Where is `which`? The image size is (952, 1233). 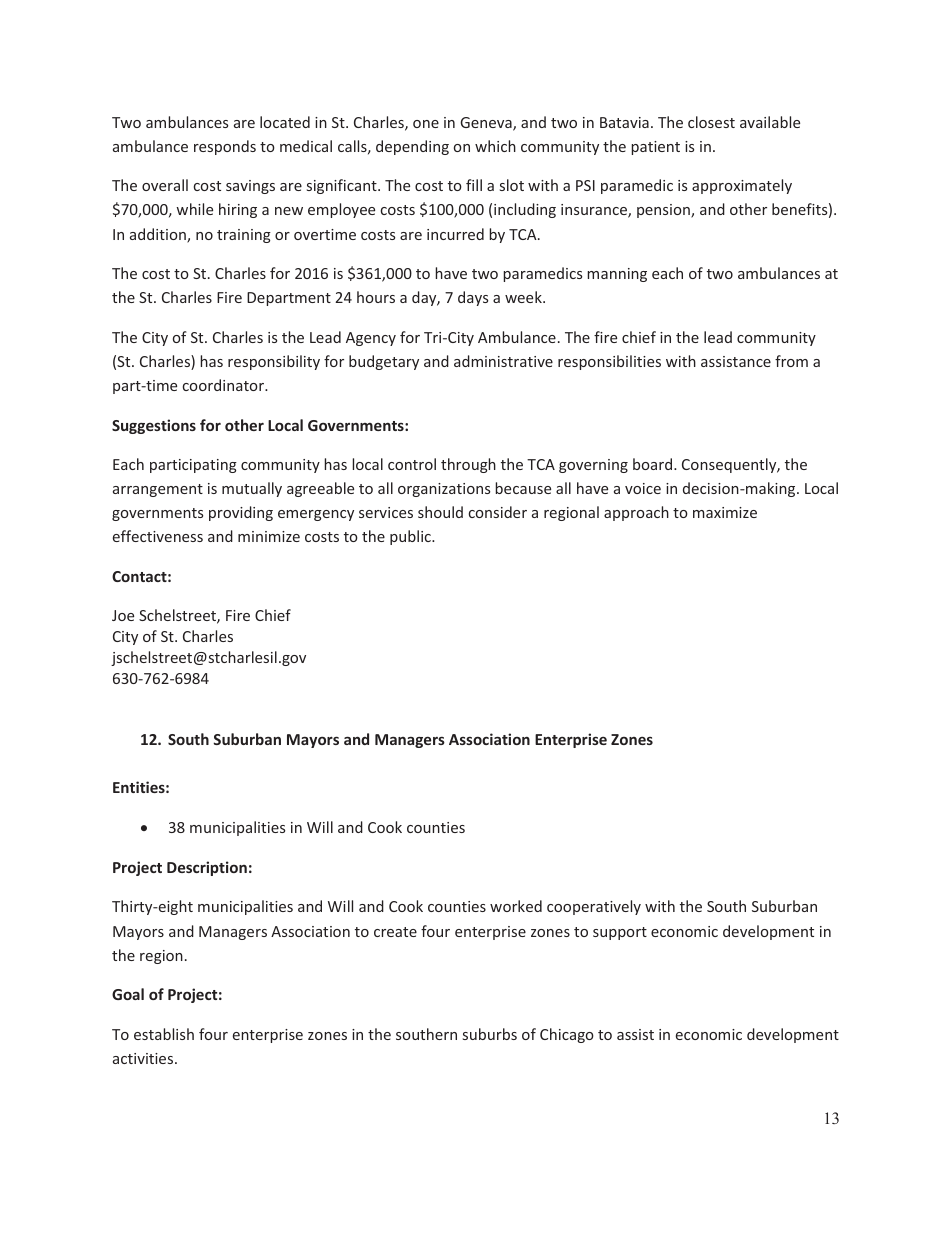
which is located at coordinates (495, 146).
